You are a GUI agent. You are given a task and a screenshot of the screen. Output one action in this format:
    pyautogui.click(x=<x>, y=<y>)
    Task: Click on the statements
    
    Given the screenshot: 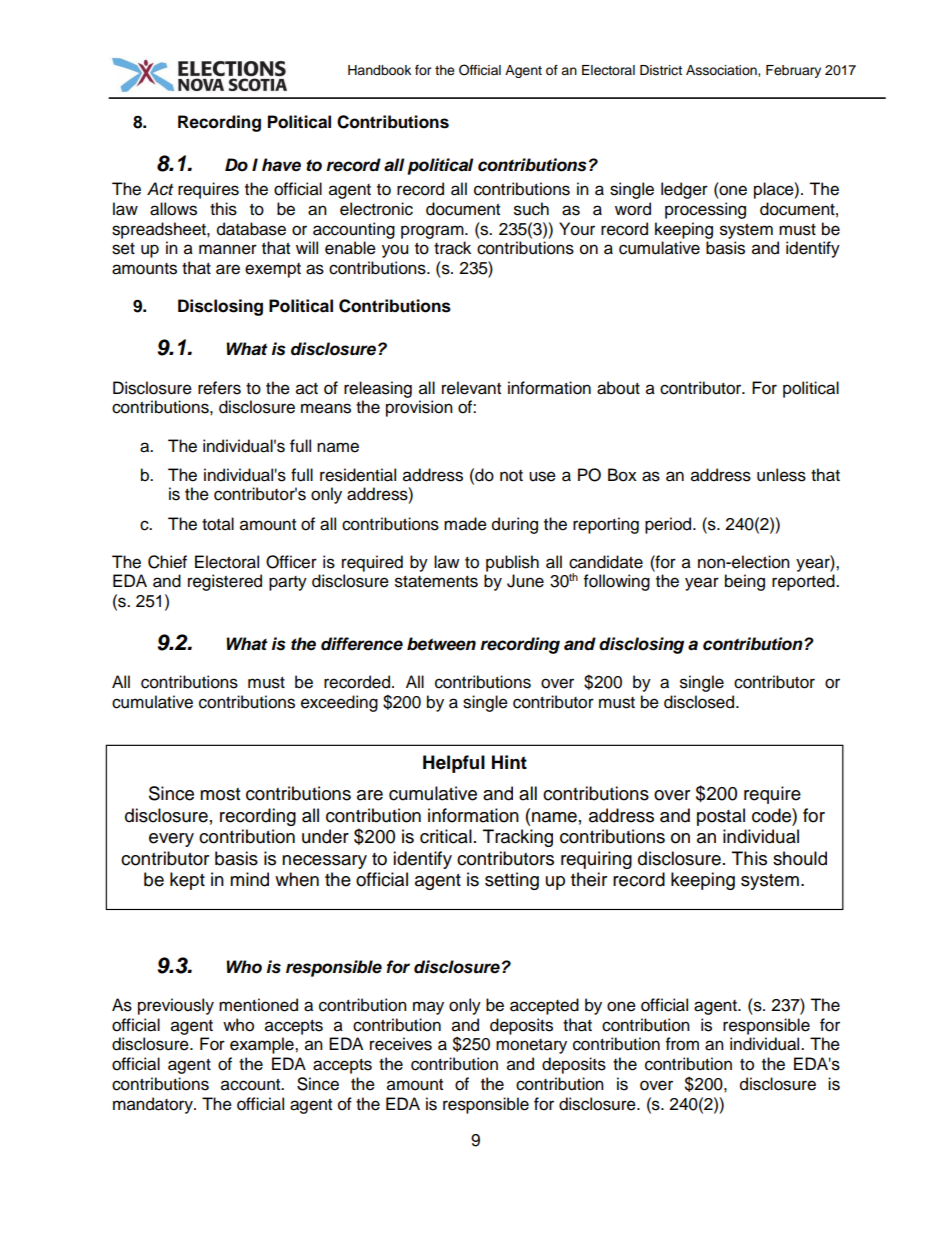 What is the action you would take?
    pyautogui.click(x=436, y=582)
